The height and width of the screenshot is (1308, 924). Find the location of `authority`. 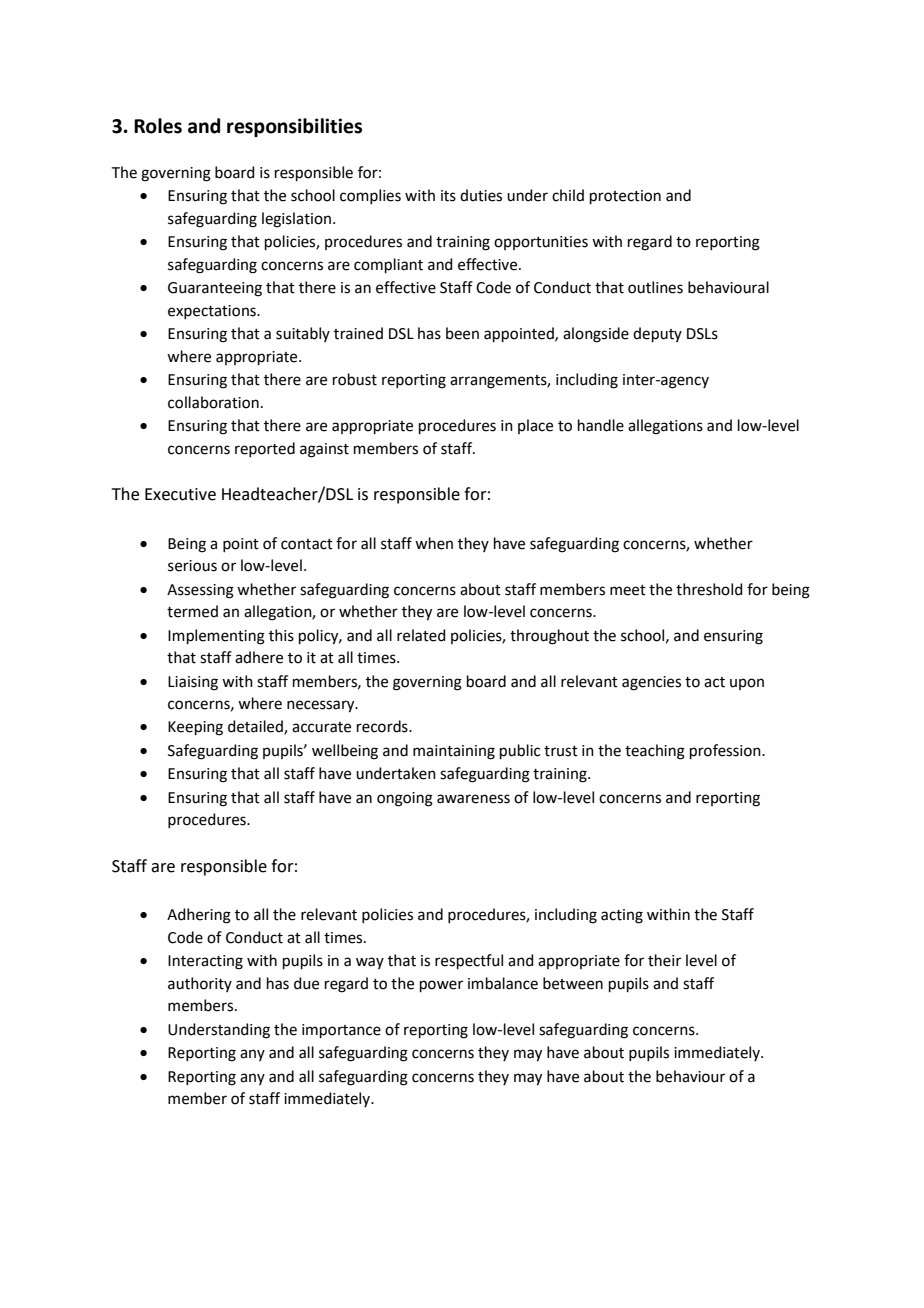

authority is located at coordinates (200, 984).
